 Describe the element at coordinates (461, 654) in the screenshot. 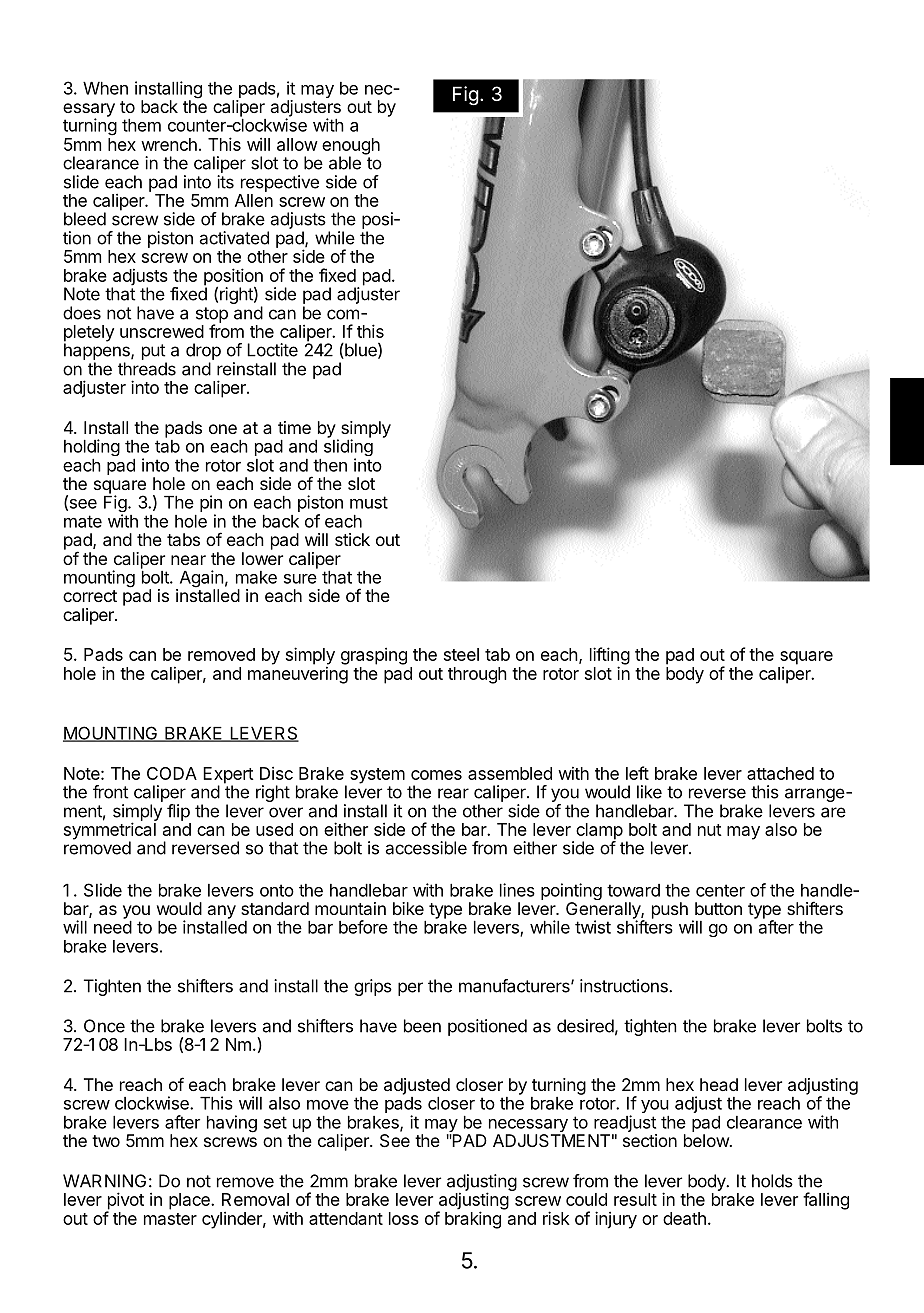

I see `steel` at that location.
